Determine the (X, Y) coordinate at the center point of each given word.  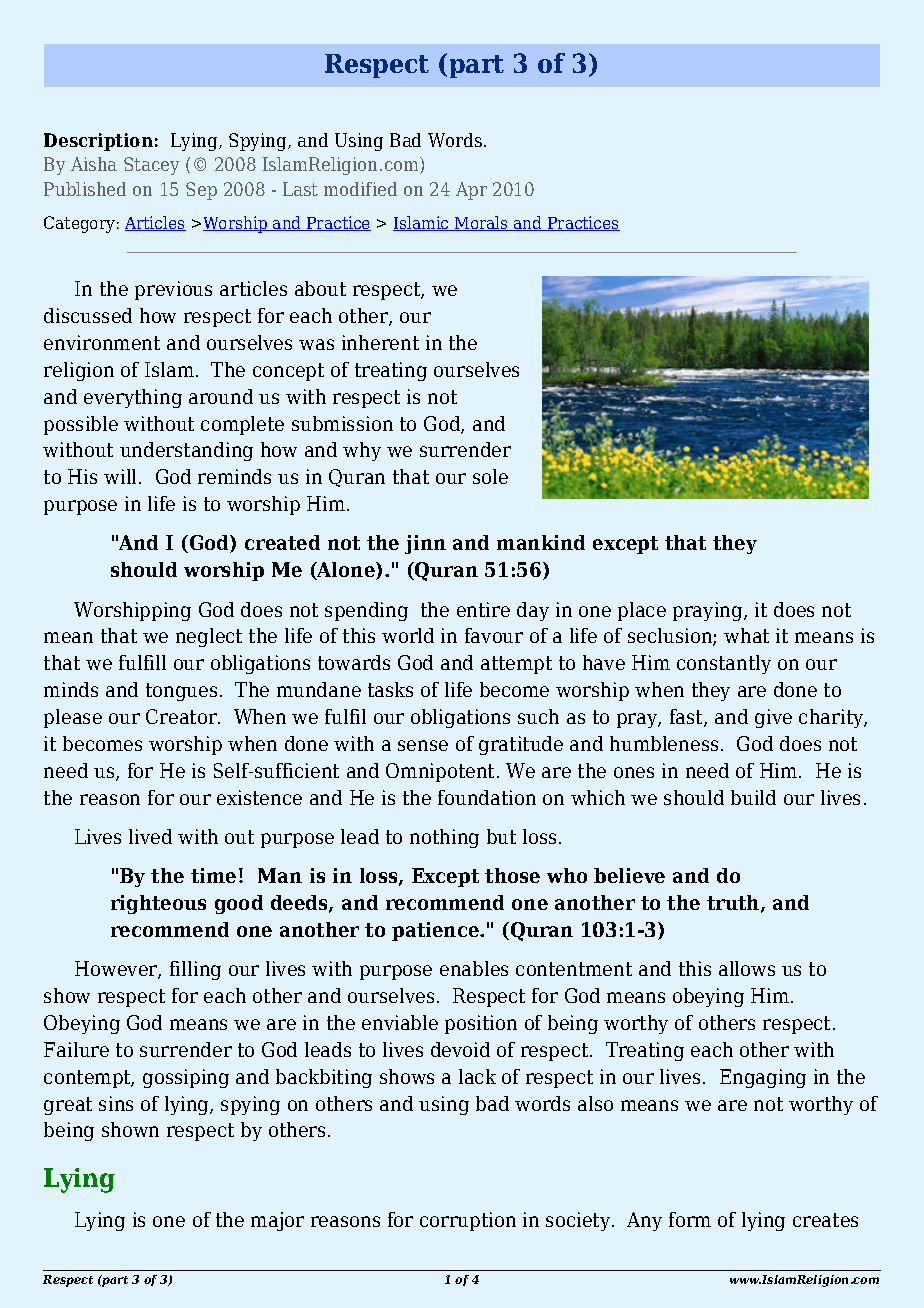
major (277, 1221)
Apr (471, 191)
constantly (724, 664)
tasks (390, 689)
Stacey (151, 166)
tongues (181, 692)
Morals (481, 223)
